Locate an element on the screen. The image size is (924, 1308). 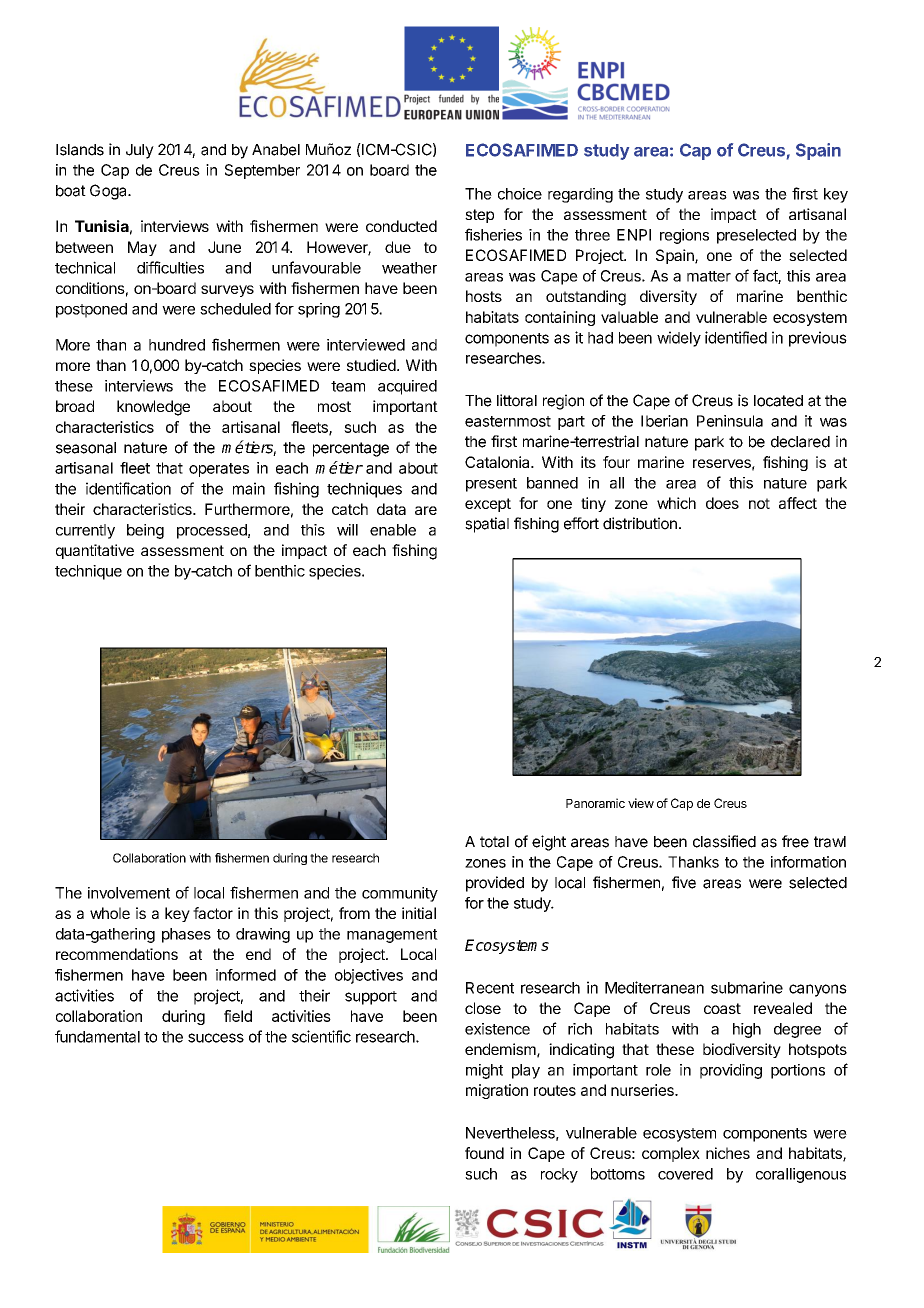
step is located at coordinates (479, 216).
